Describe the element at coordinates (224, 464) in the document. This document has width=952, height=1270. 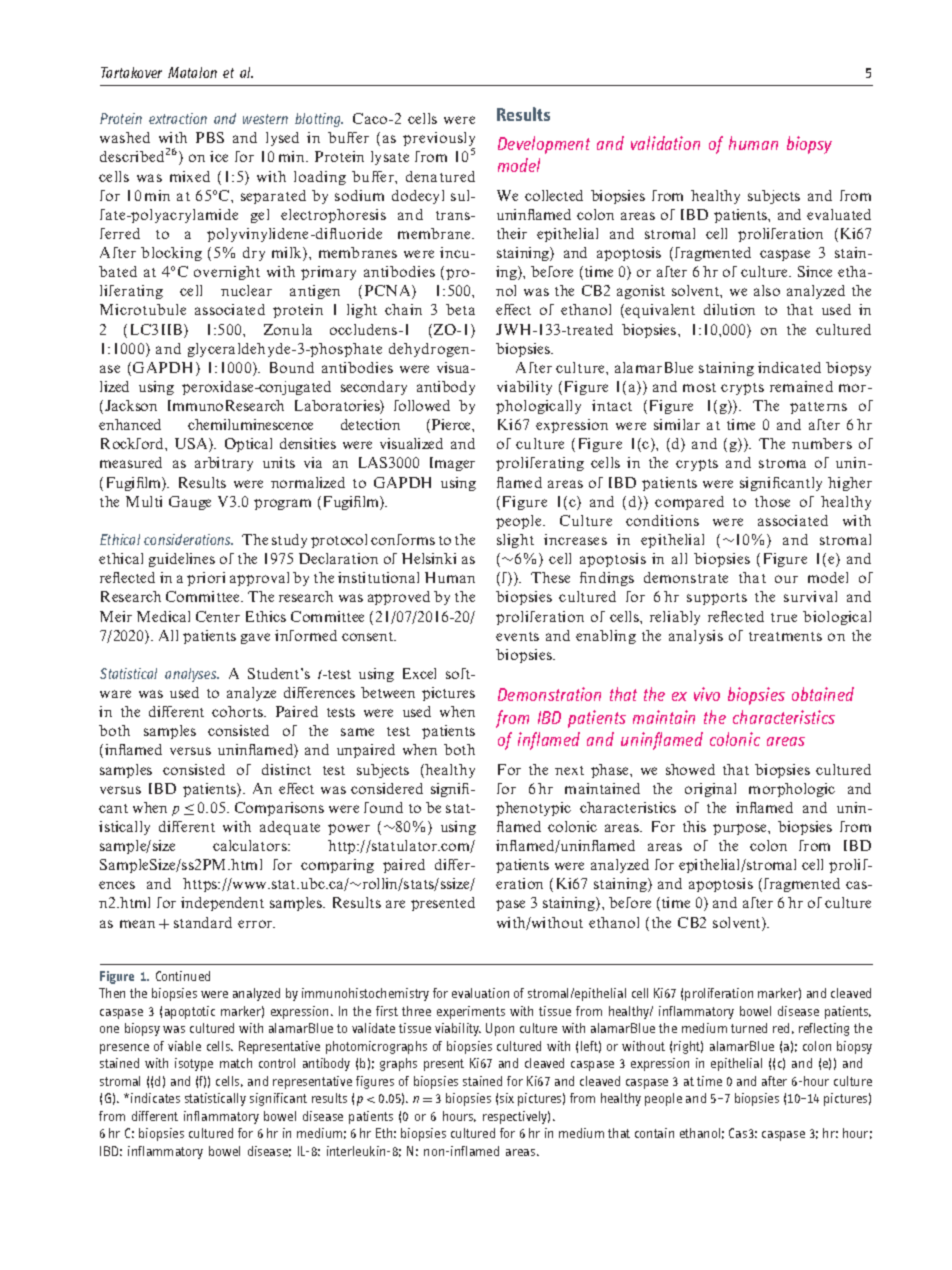
I see `arbitrary` at that location.
